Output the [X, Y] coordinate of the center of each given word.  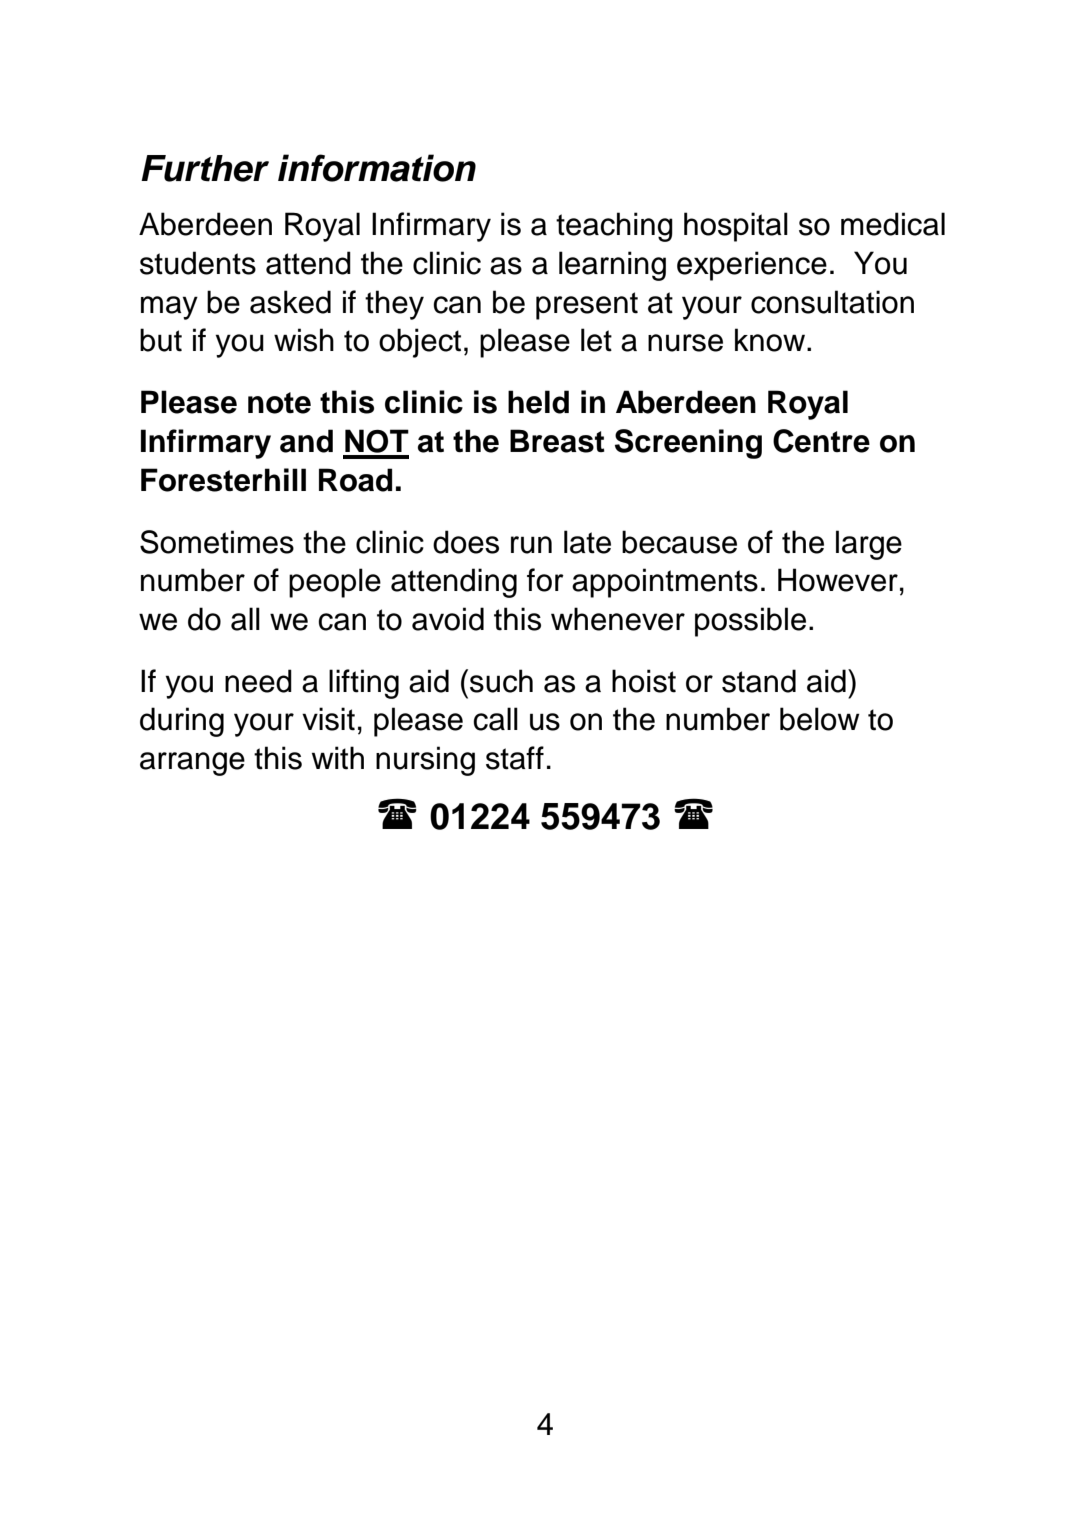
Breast [557, 441]
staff [515, 758]
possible [750, 622]
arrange [192, 764]
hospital [736, 227]
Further [205, 168]
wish [304, 340]
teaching [614, 227]
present [587, 306]
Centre [821, 441]
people [335, 583]
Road [355, 480]
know [771, 340]
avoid [448, 619]
